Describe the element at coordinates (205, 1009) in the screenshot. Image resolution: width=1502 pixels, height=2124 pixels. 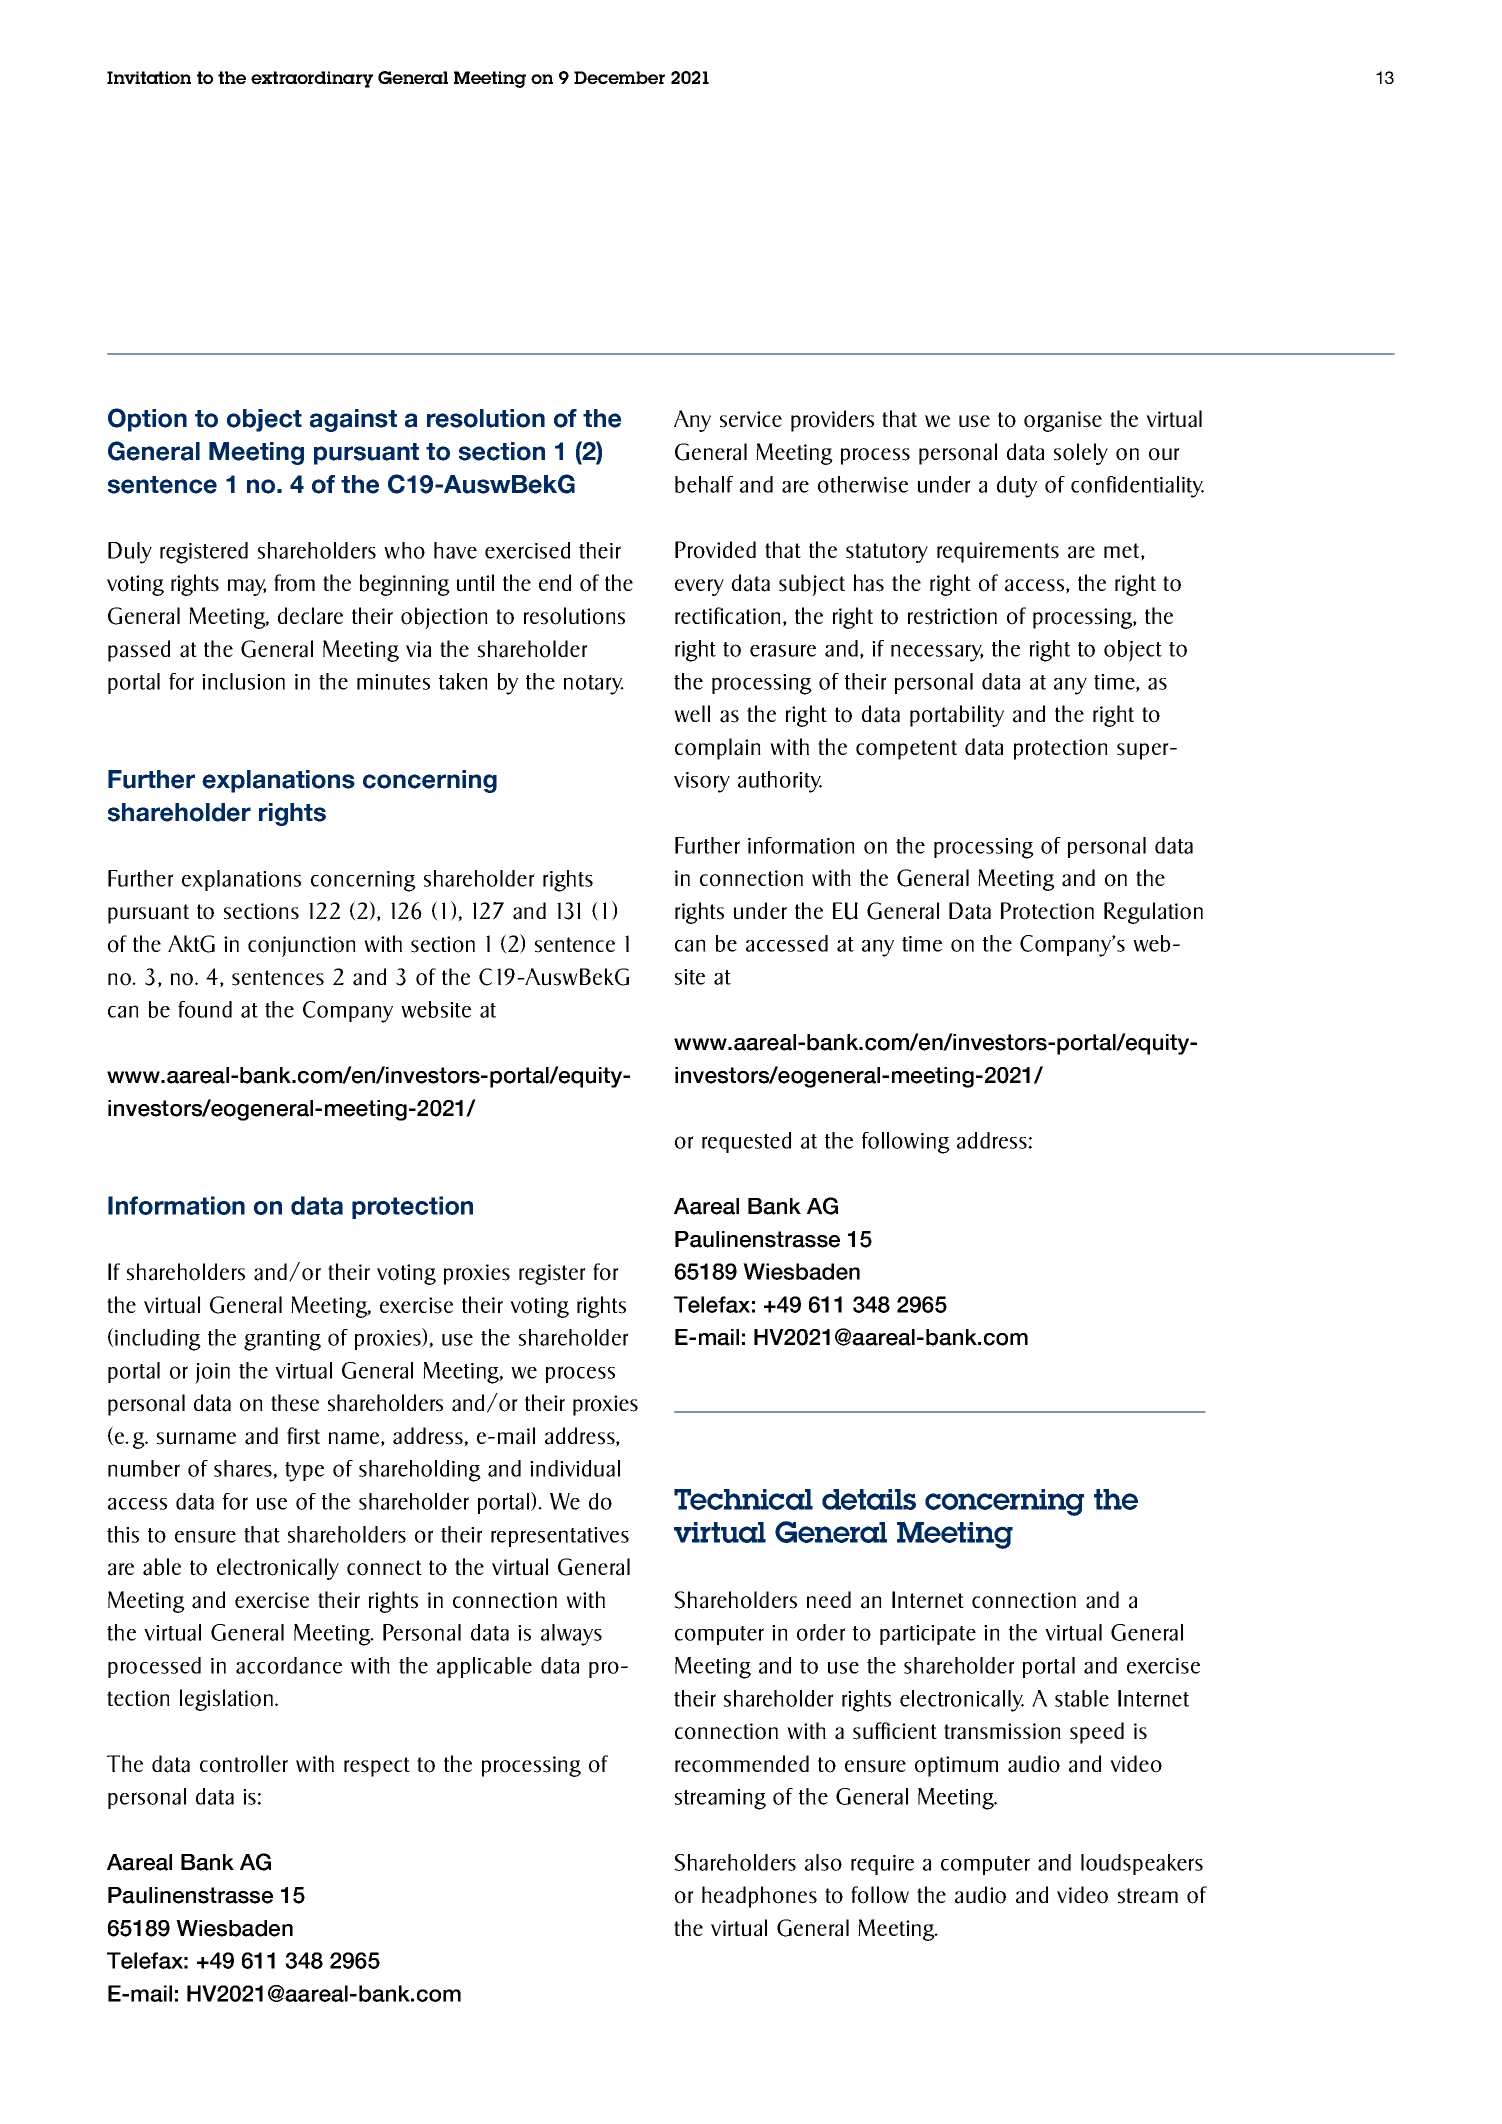
I see `found` at that location.
